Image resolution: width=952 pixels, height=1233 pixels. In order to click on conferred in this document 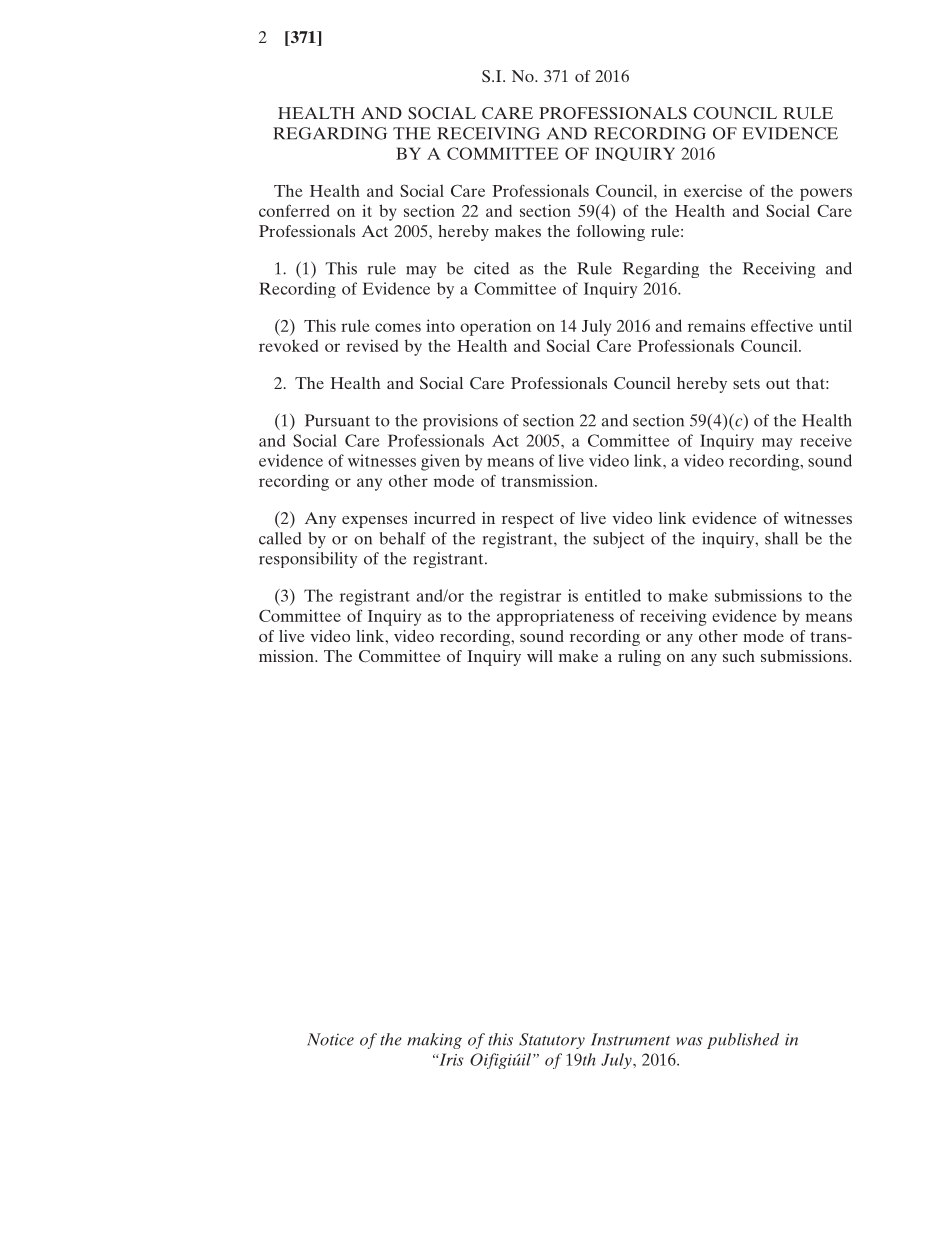, I will do `click(294, 210)`.
